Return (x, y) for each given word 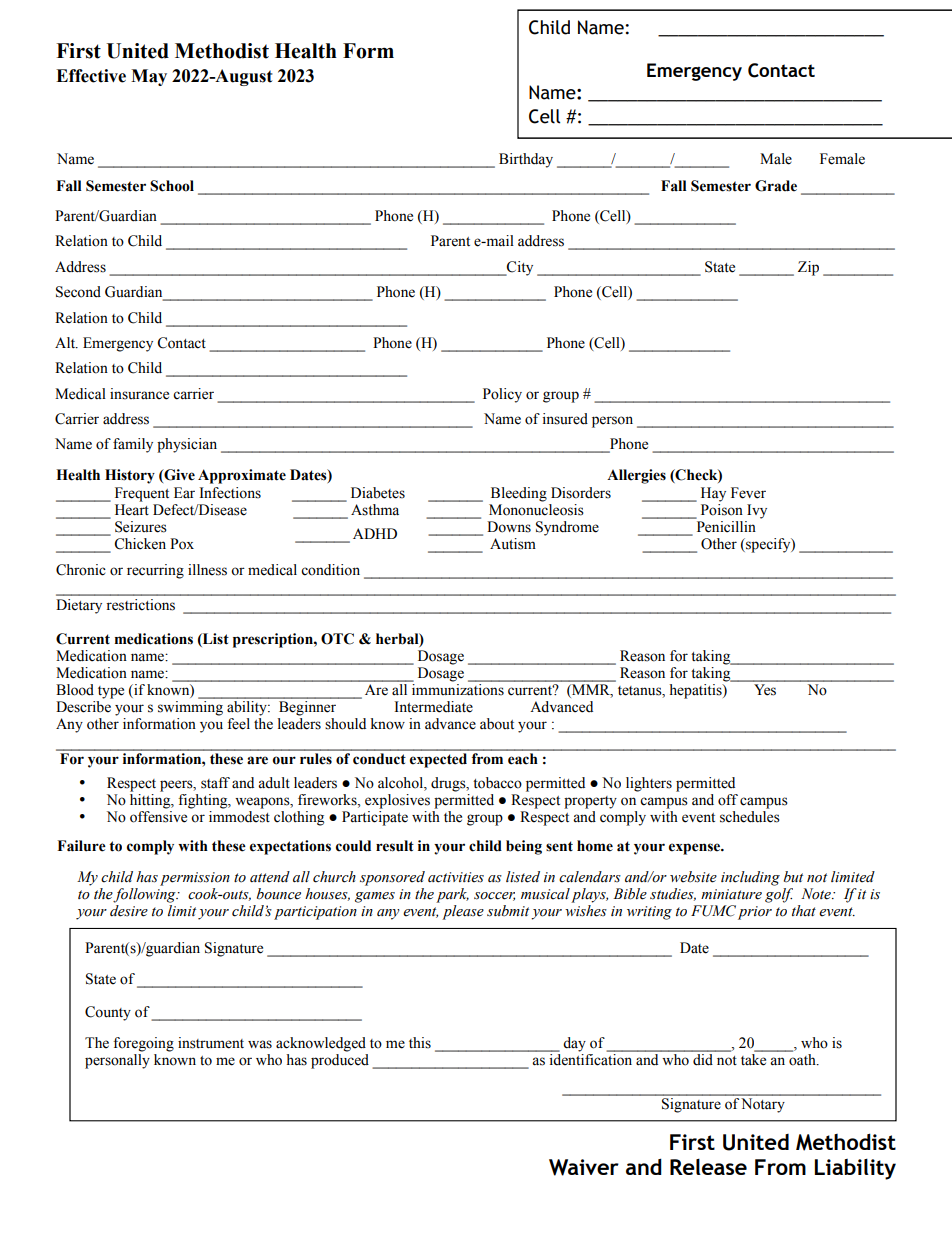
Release (708, 1167)
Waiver (584, 1167)
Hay (713, 494)
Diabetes (378, 493)
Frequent (142, 494)
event (698, 818)
